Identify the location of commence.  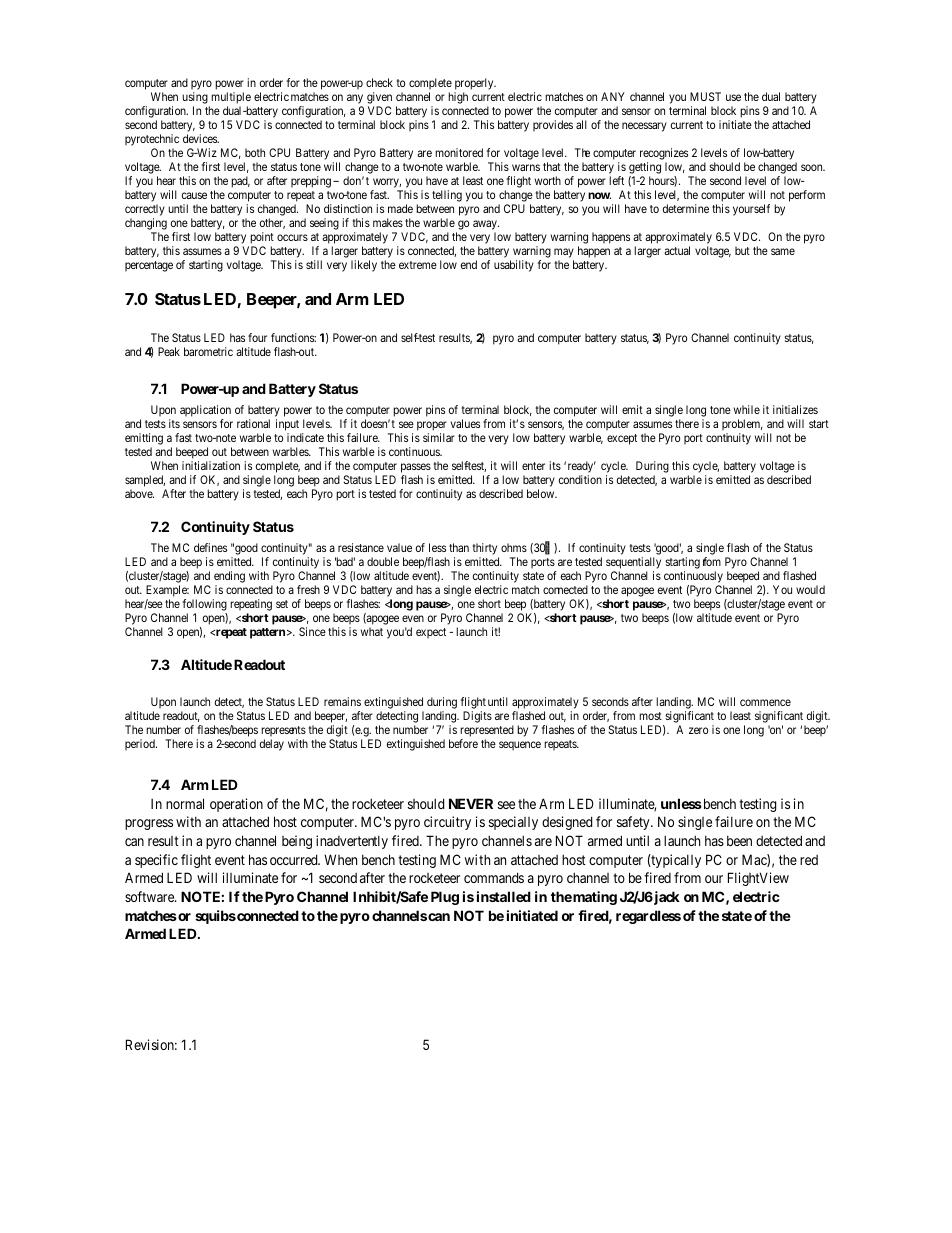
(765, 702).
